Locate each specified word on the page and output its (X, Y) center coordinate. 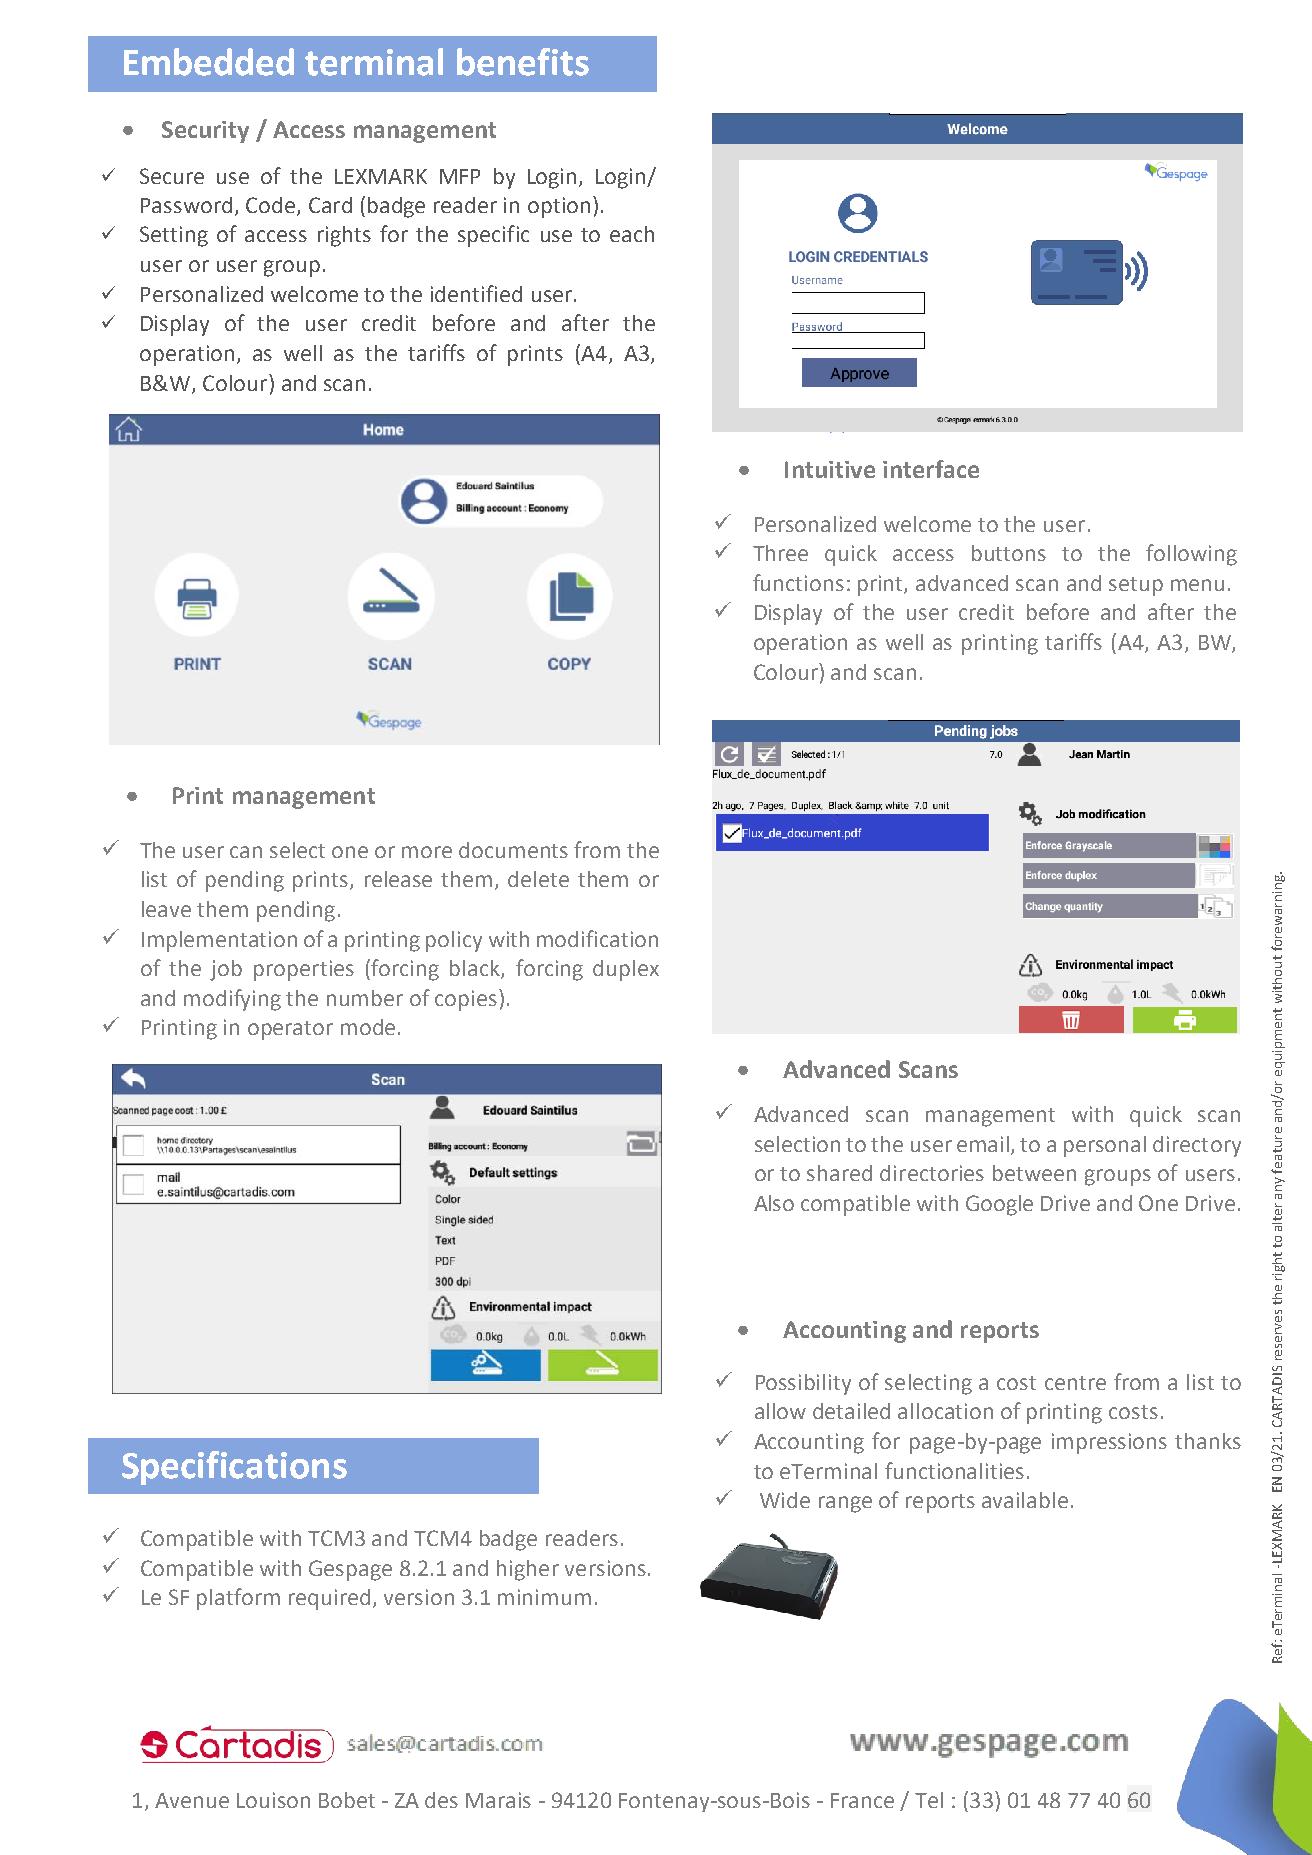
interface (931, 469)
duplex (626, 970)
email (984, 1145)
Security (205, 132)
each (632, 234)
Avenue (192, 1800)
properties (304, 970)
